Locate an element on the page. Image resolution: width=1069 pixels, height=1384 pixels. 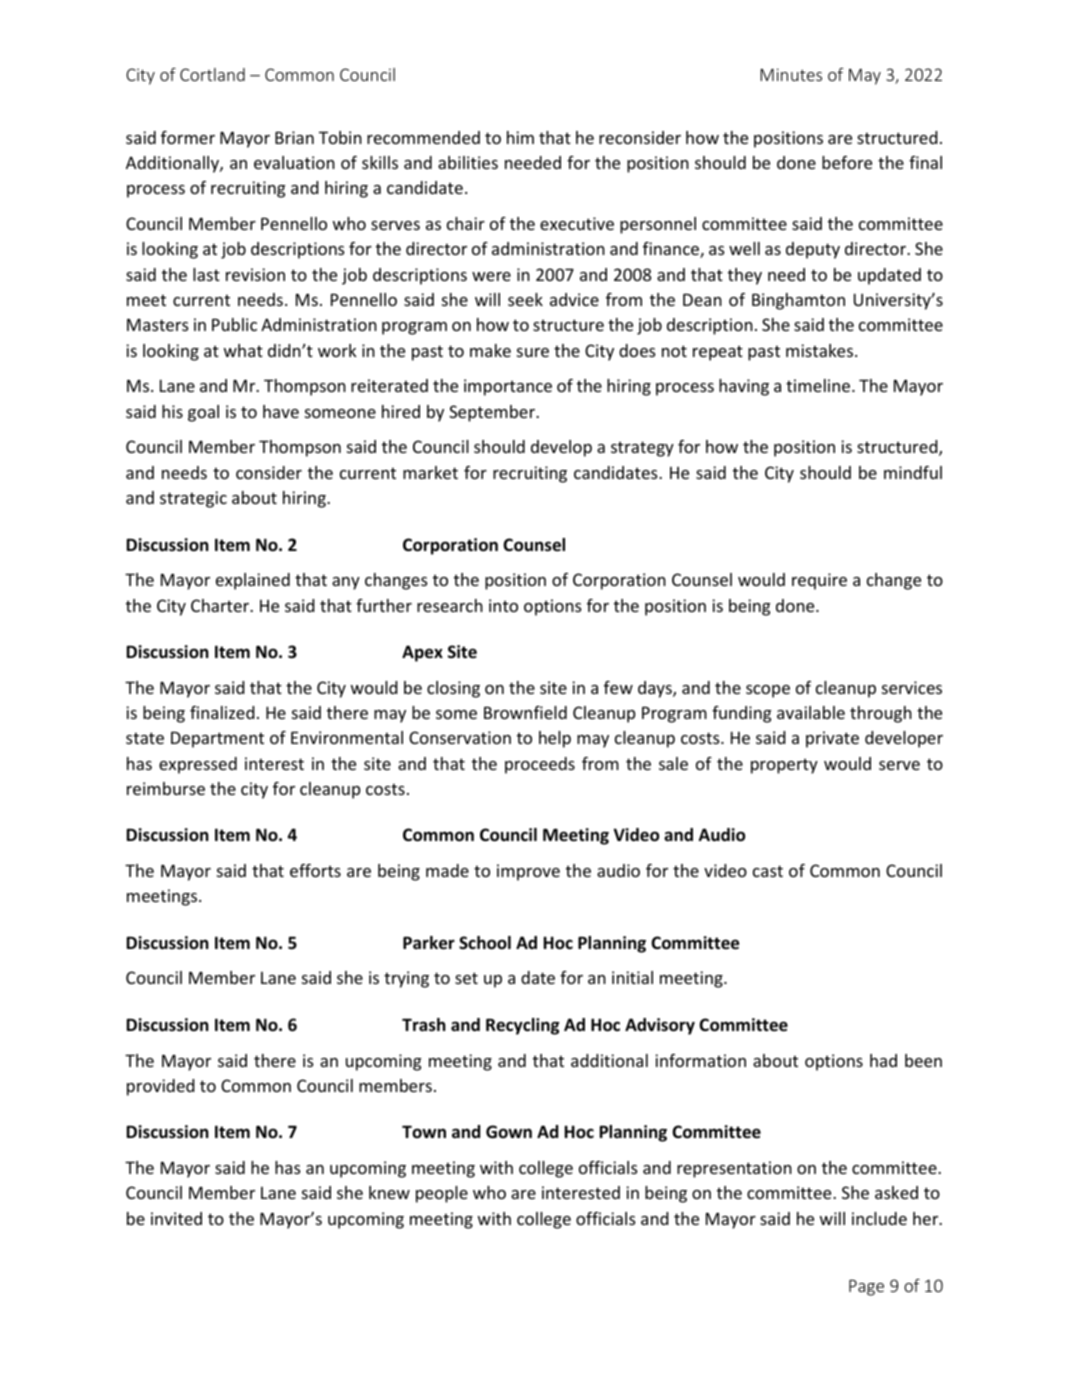
mindful is located at coordinates (913, 472).
